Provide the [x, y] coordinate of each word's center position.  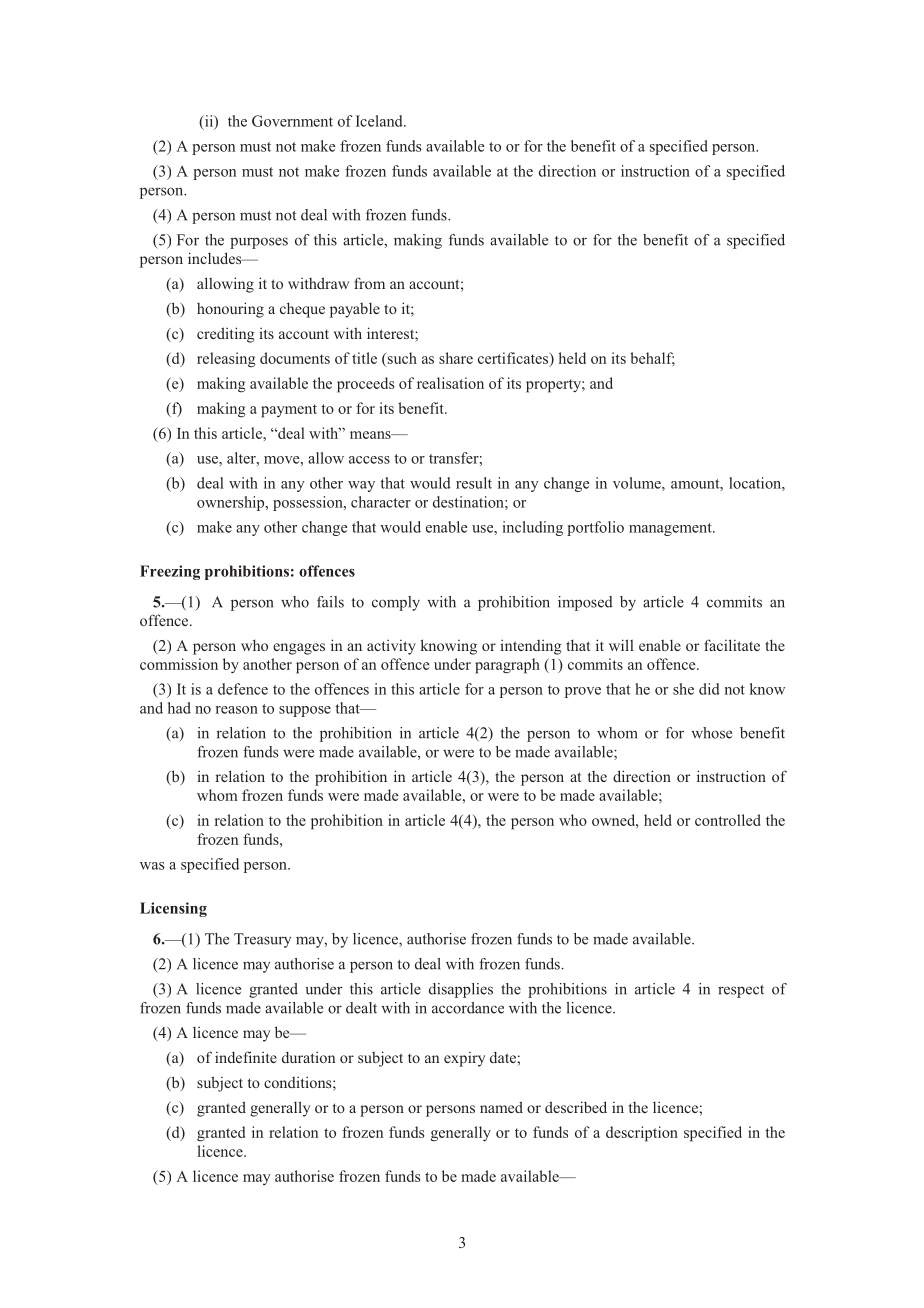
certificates [514, 359]
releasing [226, 360]
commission [179, 664]
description [642, 1134]
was [152, 866]
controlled [728, 820]
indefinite [246, 1057]
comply [396, 603]
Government [292, 121]
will [621, 645]
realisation [450, 383]
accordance [468, 1008]
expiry [464, 1059]
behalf [652, 359]
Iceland [380, 121]
